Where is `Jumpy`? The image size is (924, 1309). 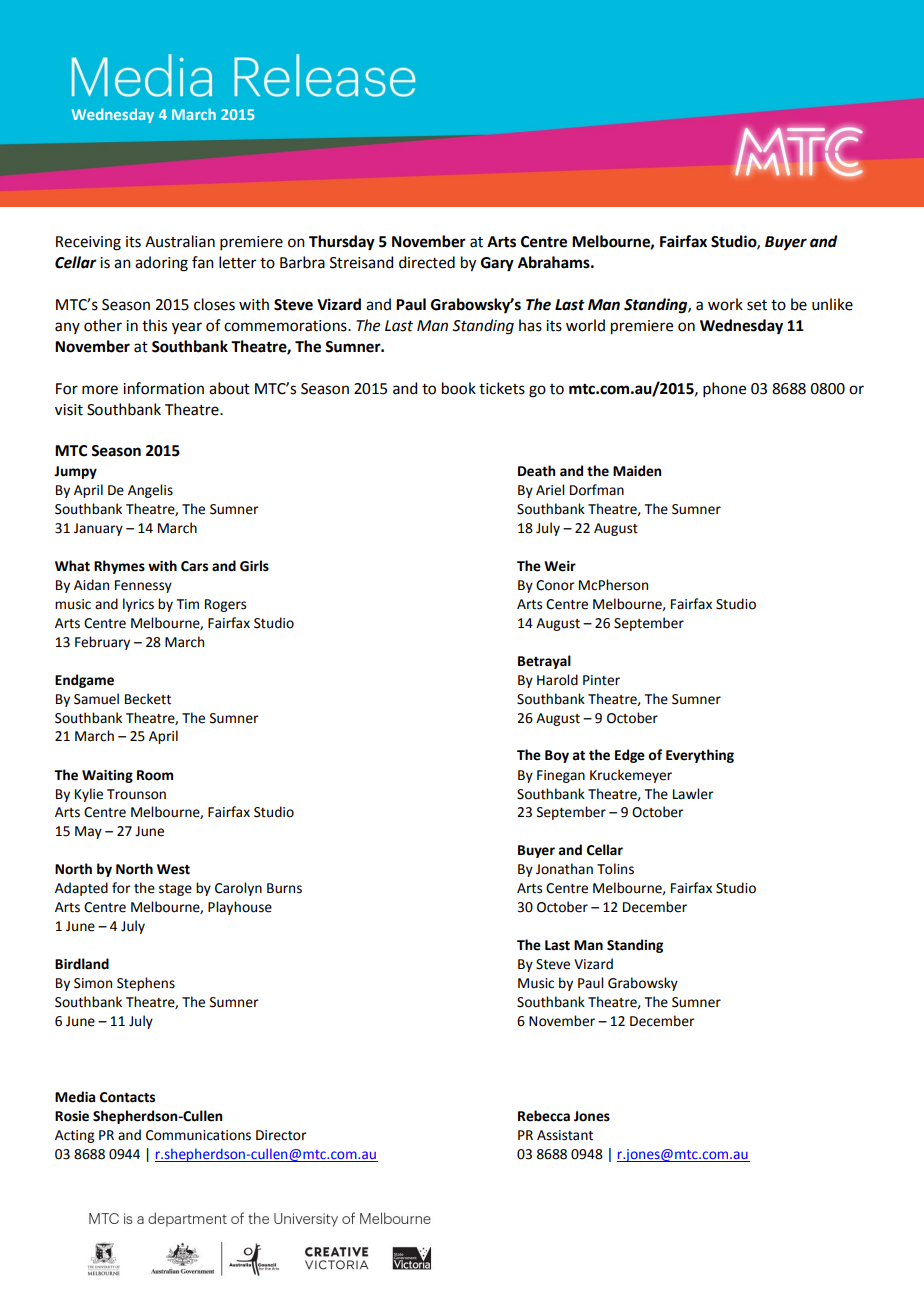 Jumpy is located at coordinates (75, 472).
